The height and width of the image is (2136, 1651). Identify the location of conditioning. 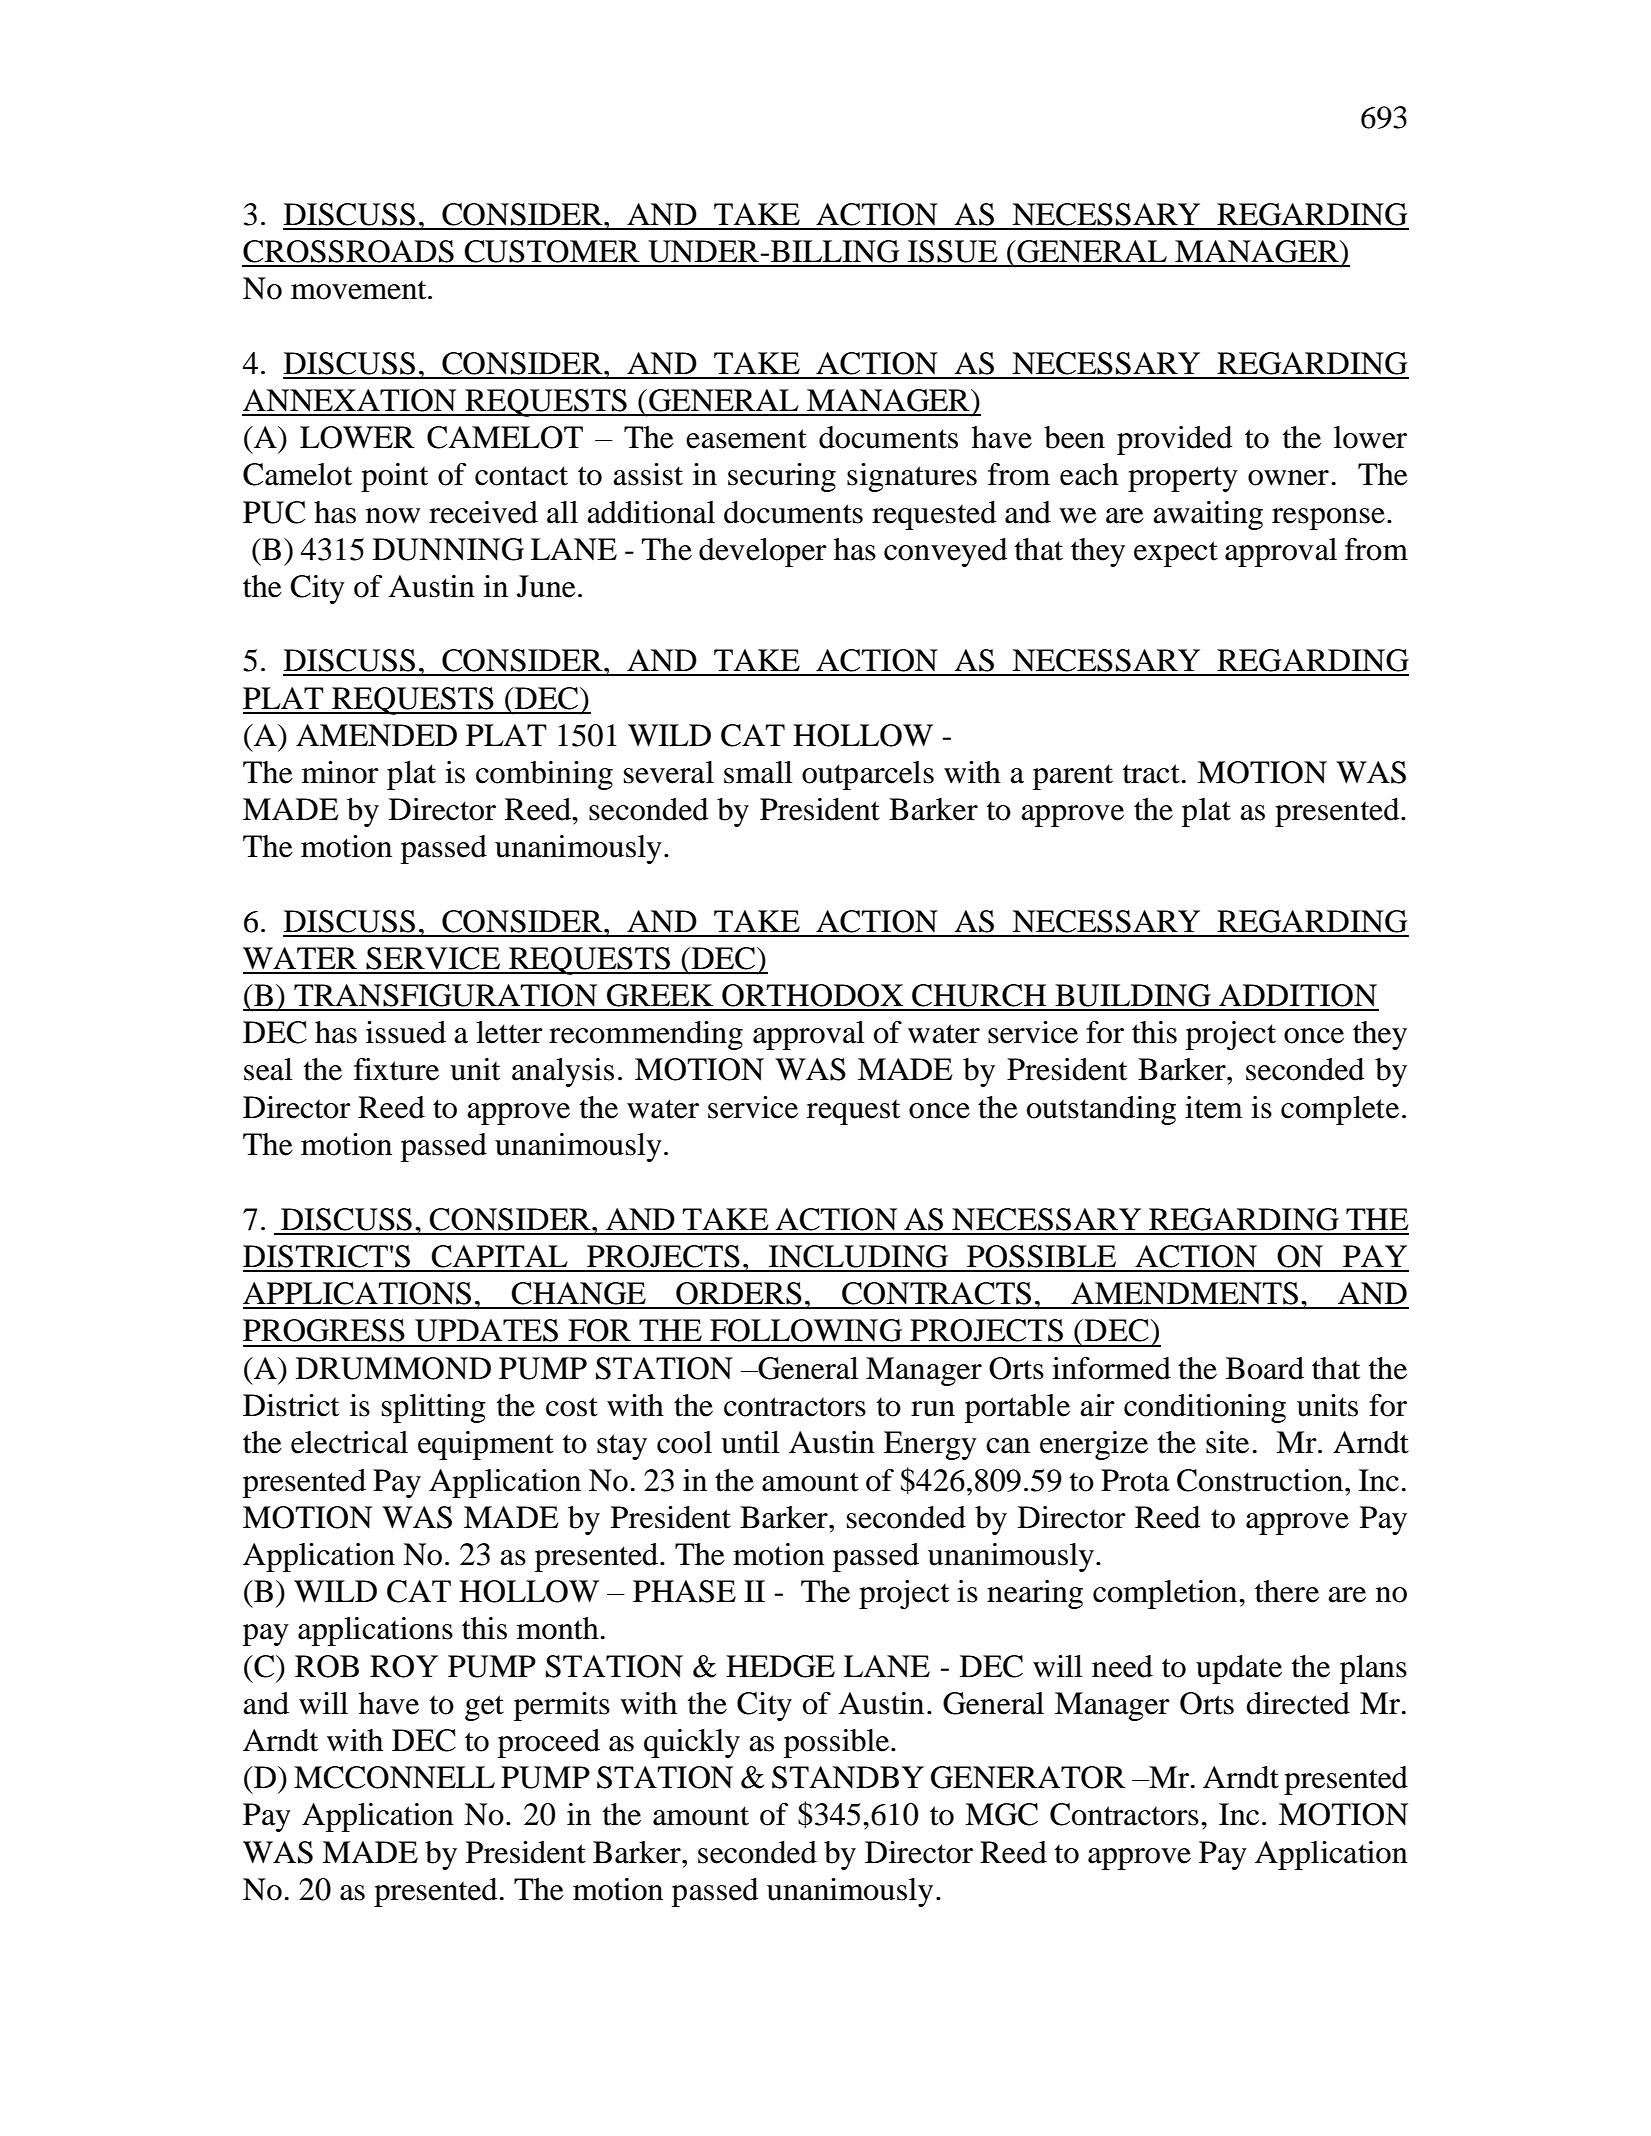
(1205, 1408).
